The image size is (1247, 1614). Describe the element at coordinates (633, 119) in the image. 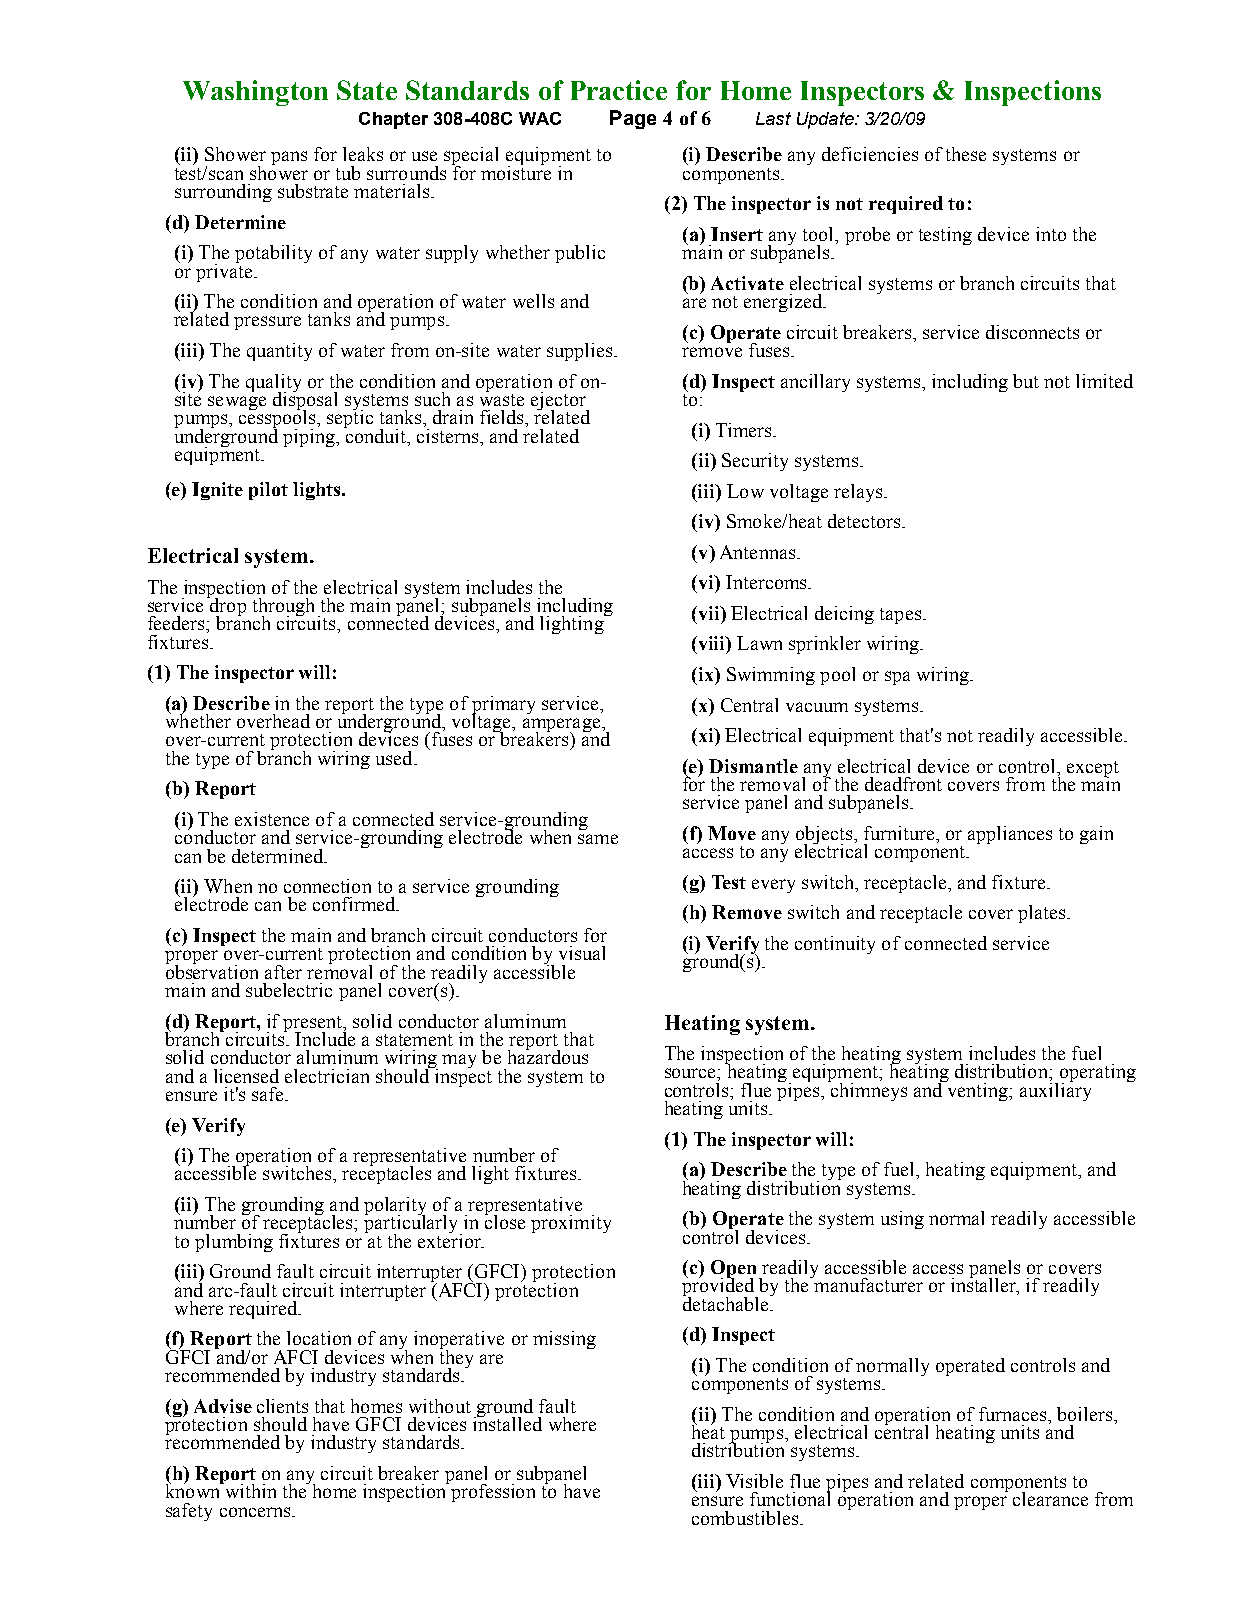

I see `Page` at that location.
